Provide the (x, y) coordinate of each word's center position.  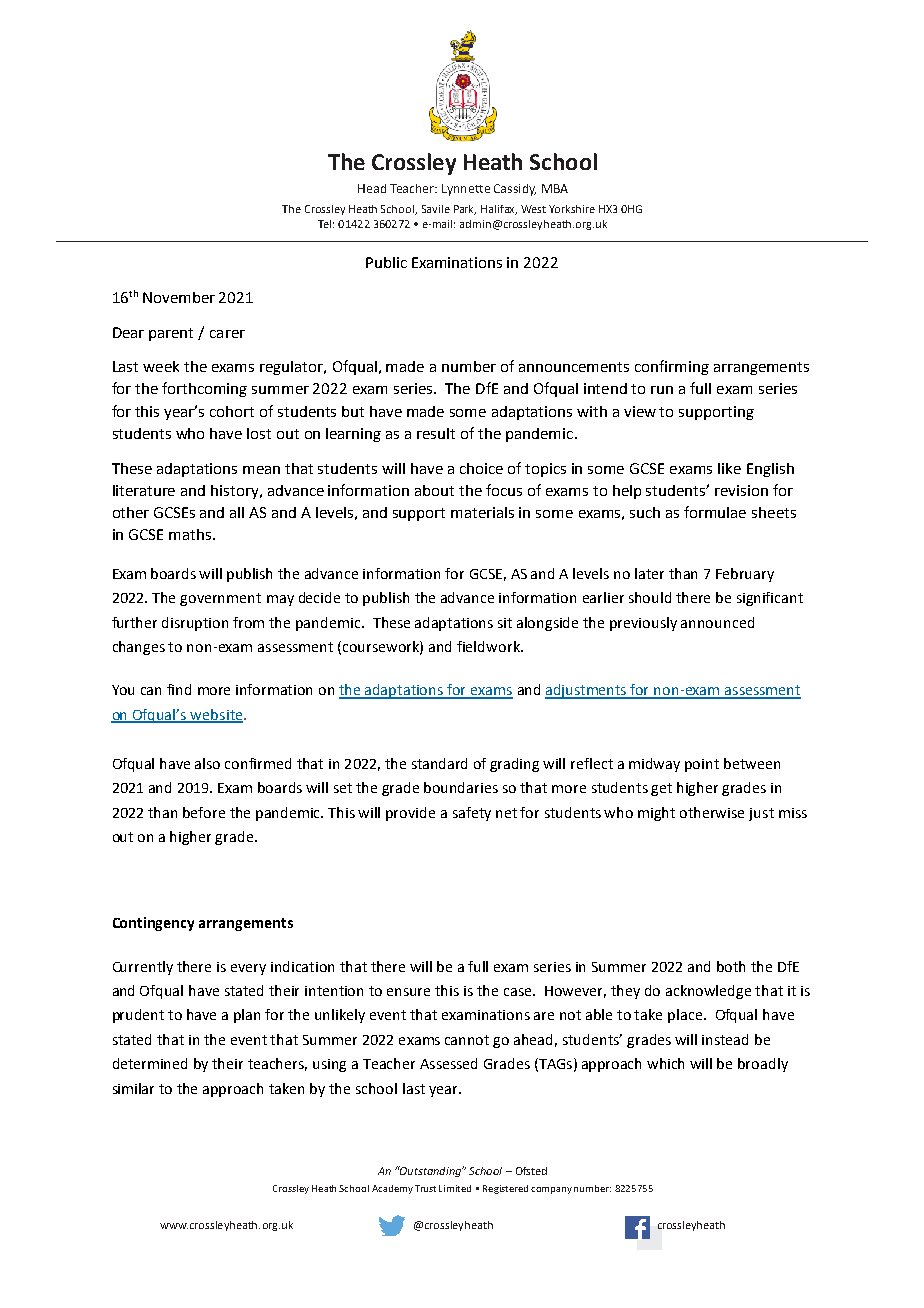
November (179, 297)
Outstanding (430, 1171)
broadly (763, 1065)
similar (133, 1088)
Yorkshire (572, 209)
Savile (436, 209)
